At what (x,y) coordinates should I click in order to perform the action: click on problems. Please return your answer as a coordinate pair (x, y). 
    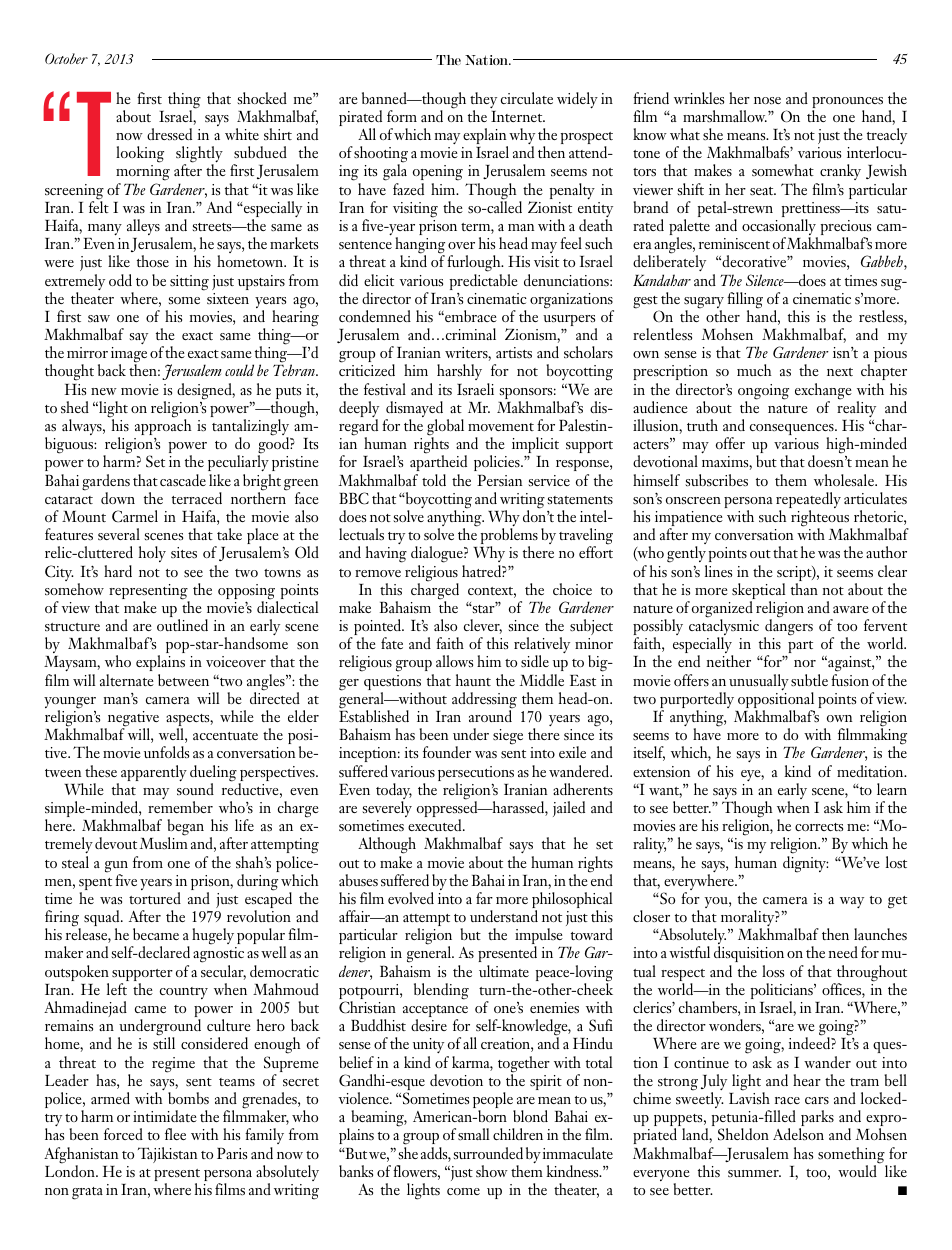
    Looking at the image, I should click on (509, 536).
